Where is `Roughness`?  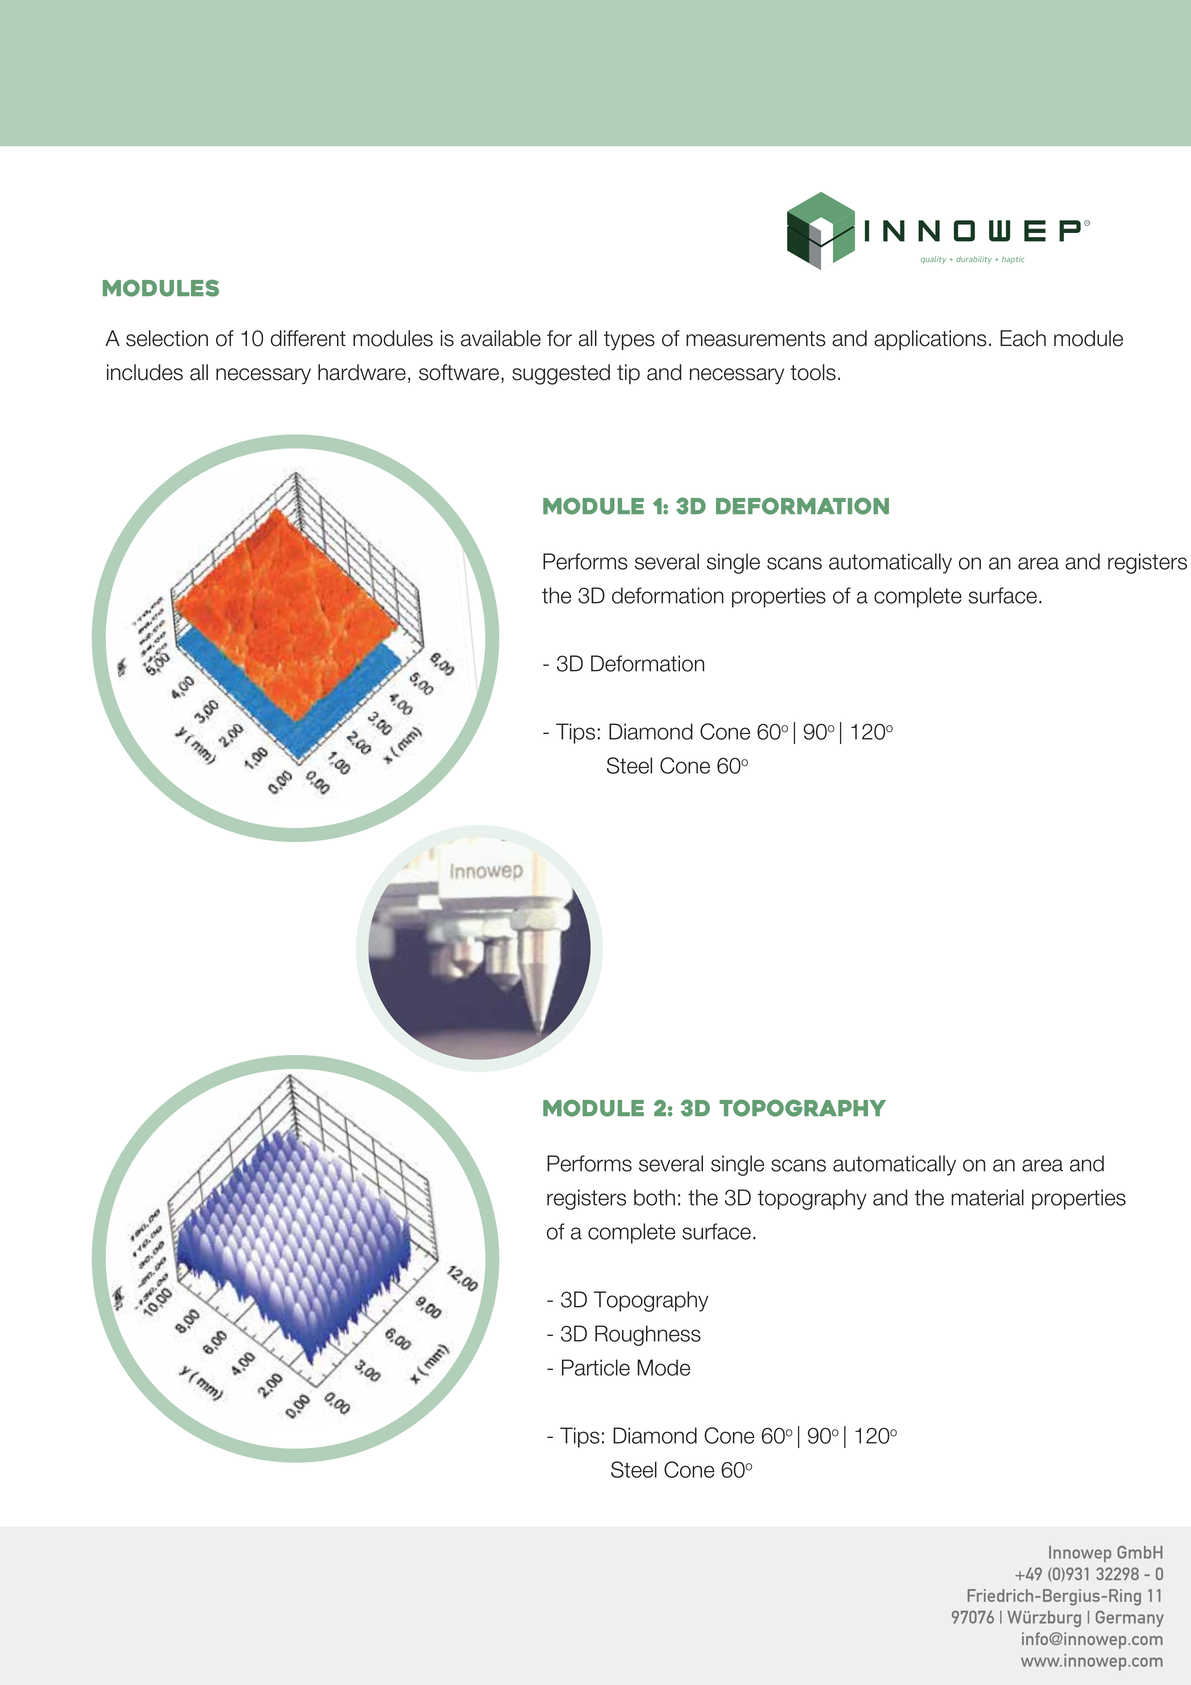
Roughness is located at coordinates (648, 1335).
